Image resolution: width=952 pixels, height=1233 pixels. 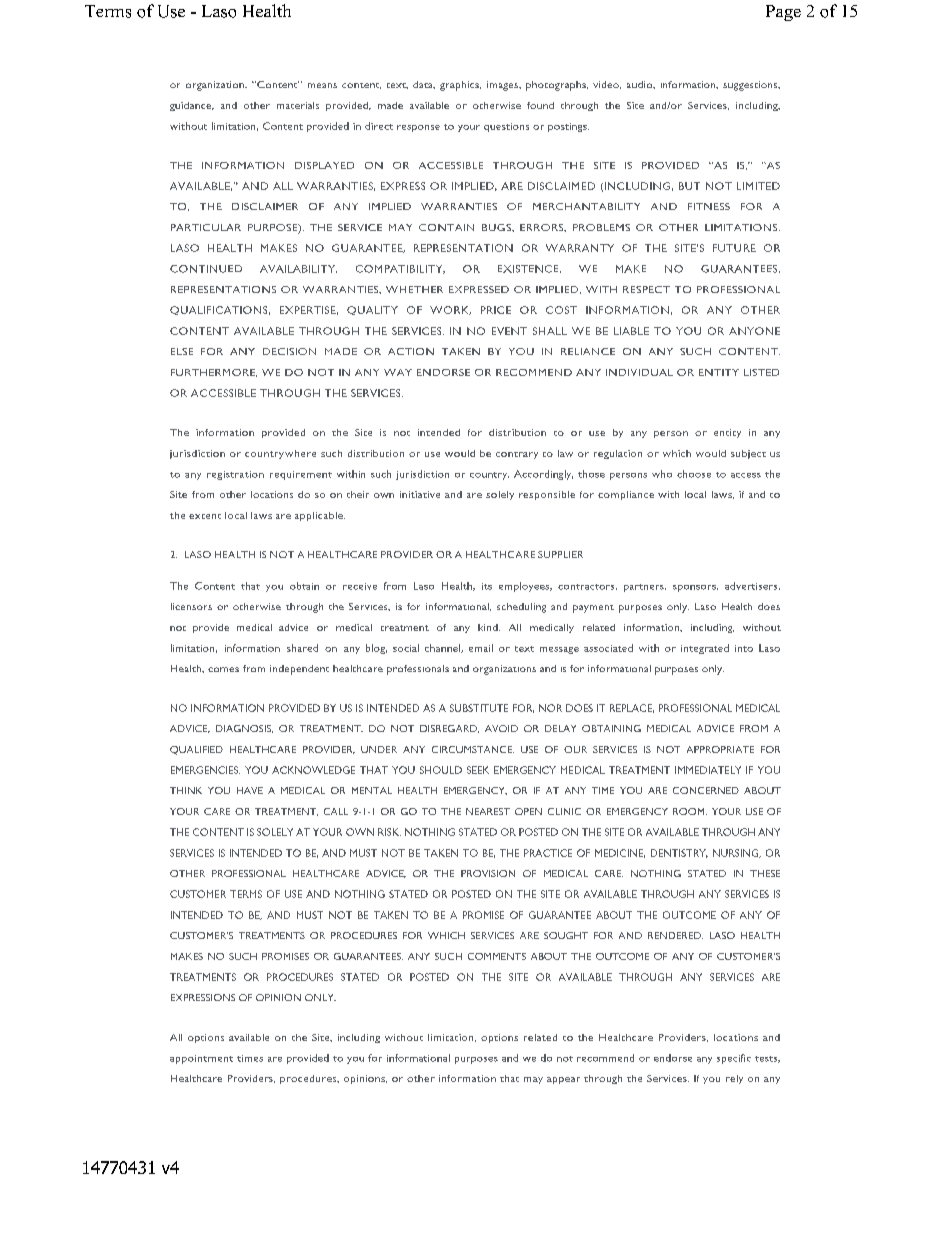 What do you see at coordinates (201, 1059) in the screenshot?
I see `appointment` at bounding box center [201, 1059].
